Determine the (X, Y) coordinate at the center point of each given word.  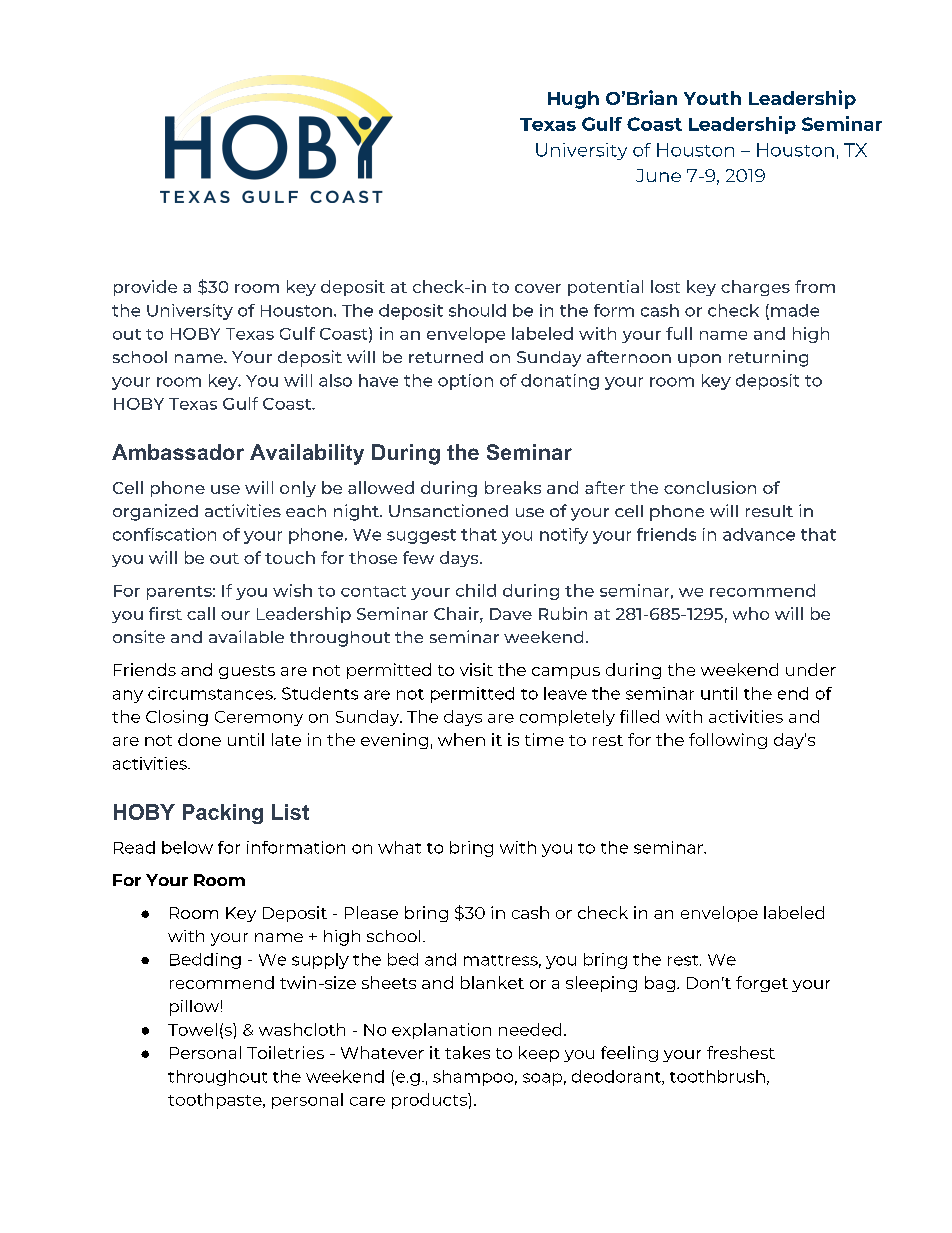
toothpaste (216, 1101)
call (201, 613)
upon (699, 360)
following (728, 741)
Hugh (573, 100)
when (461, 739)
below (187, 847)
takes (467, 1052)
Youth (712, 98)
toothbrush (717, 1076)
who (751, 613)
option (465, 382)
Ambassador (178, 452)
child (476, 590)
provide (145, 288)
